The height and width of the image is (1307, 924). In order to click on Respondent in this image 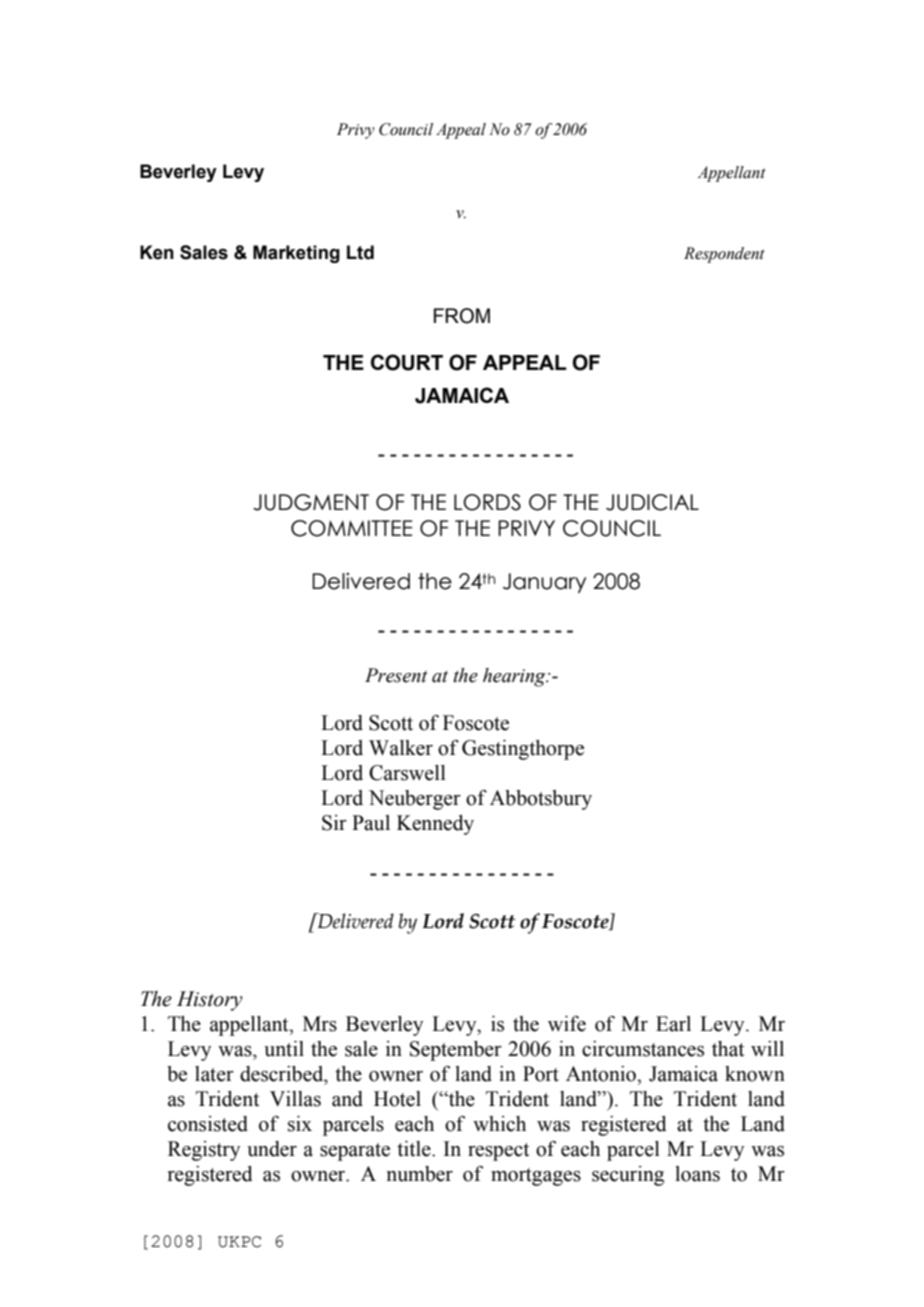, I will do `click(724, 255)`.
